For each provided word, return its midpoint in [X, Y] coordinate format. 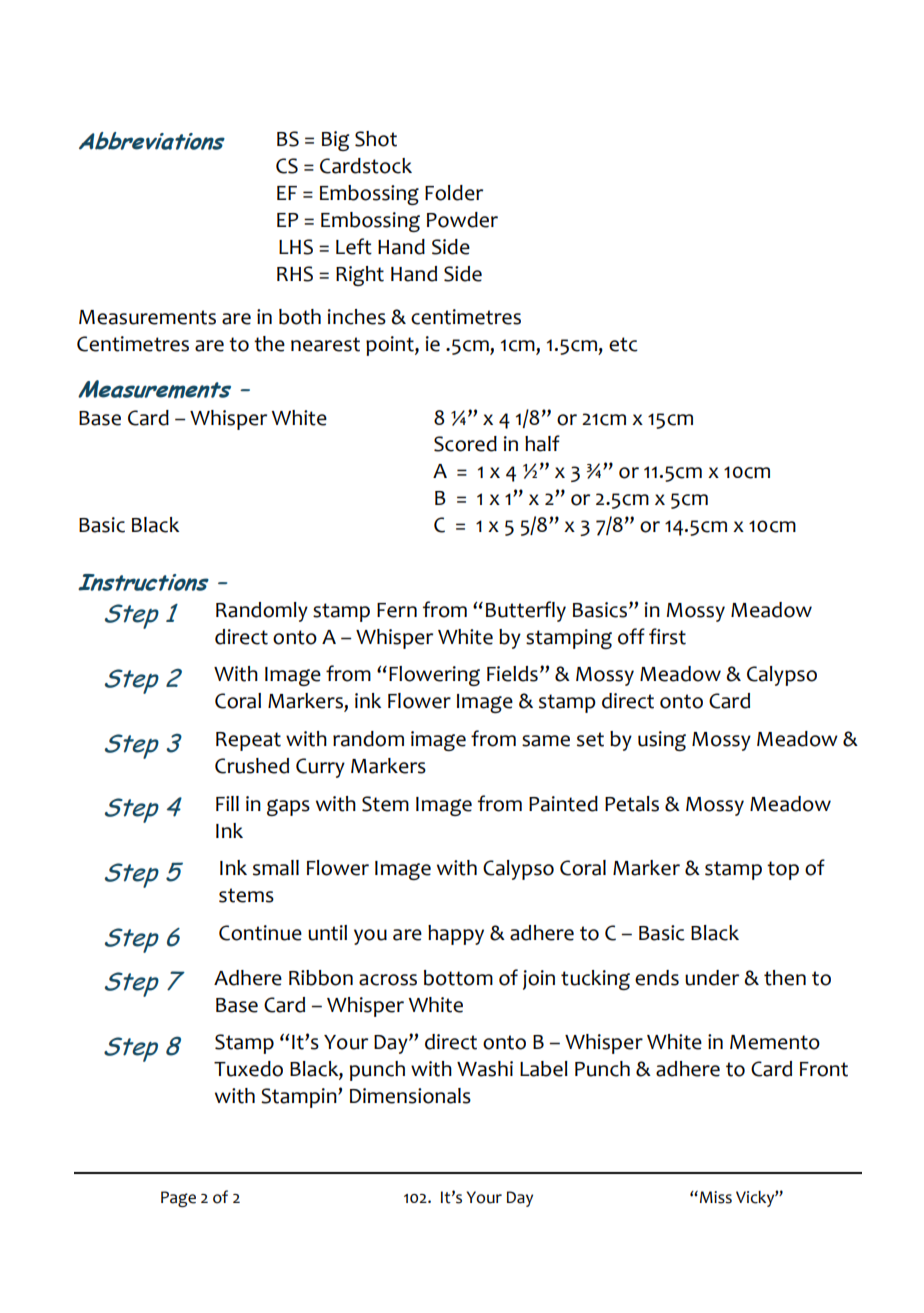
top [783, 870]
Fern [397, 610]
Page [178, 1199]
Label [544, 1069]
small [276, 868]
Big [335, 141]
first [667, 636]
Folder [454, 193]
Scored [465, 444]
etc [623, 344]
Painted [563, 804]
